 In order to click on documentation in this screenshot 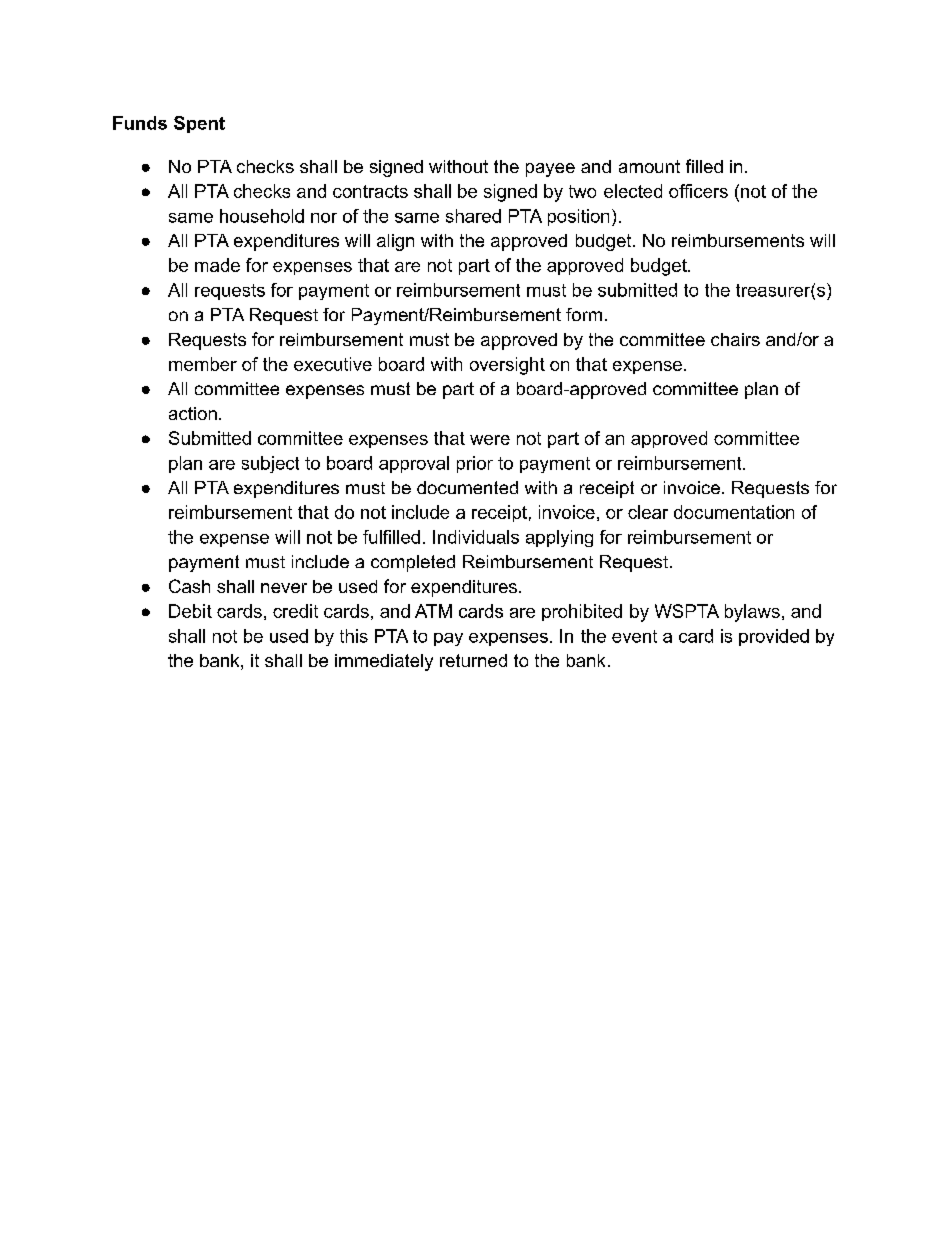, I will do `click(734, 512)`.
